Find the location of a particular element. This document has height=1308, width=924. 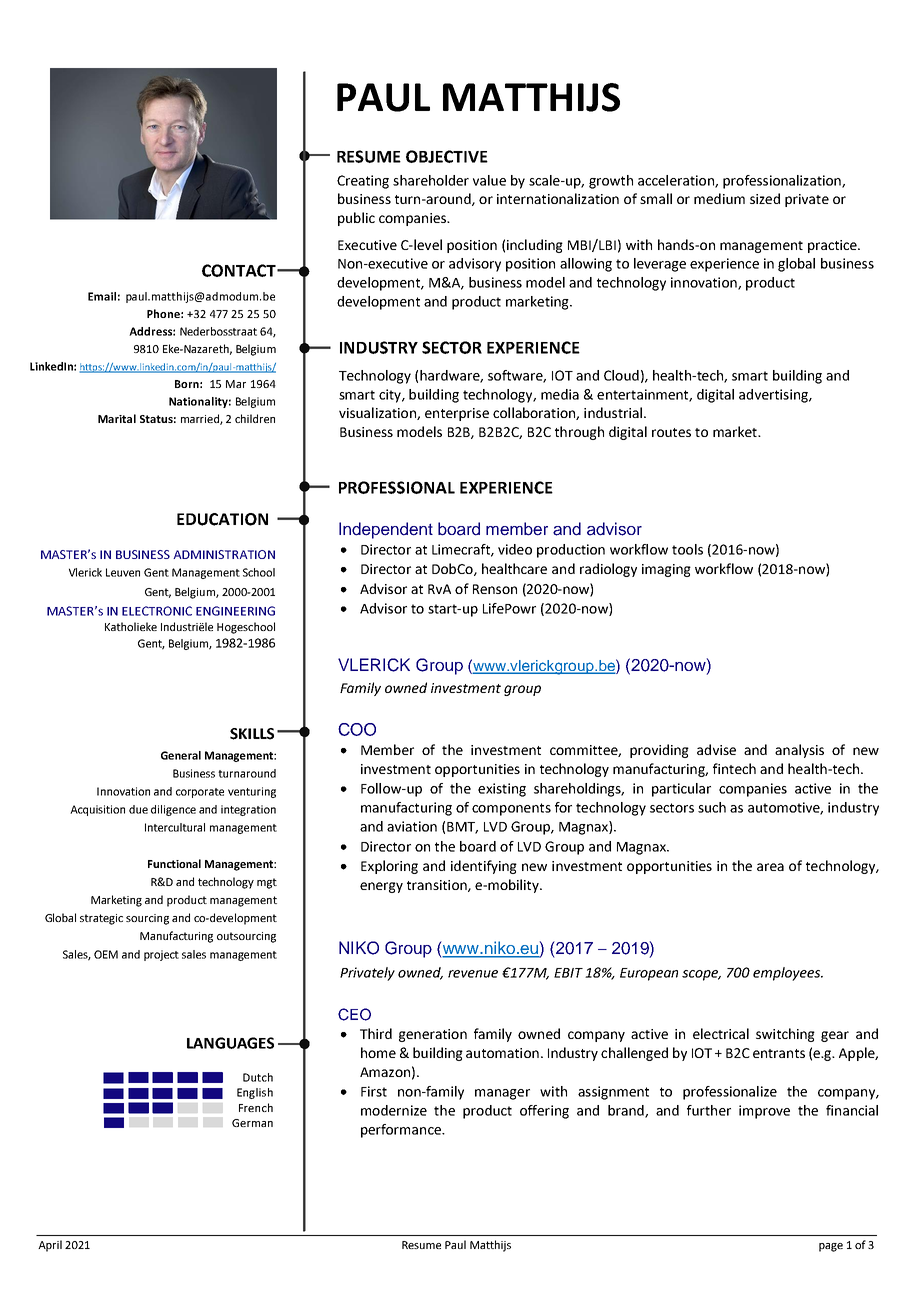

CONTACT is located at coordinates (240, 270).
